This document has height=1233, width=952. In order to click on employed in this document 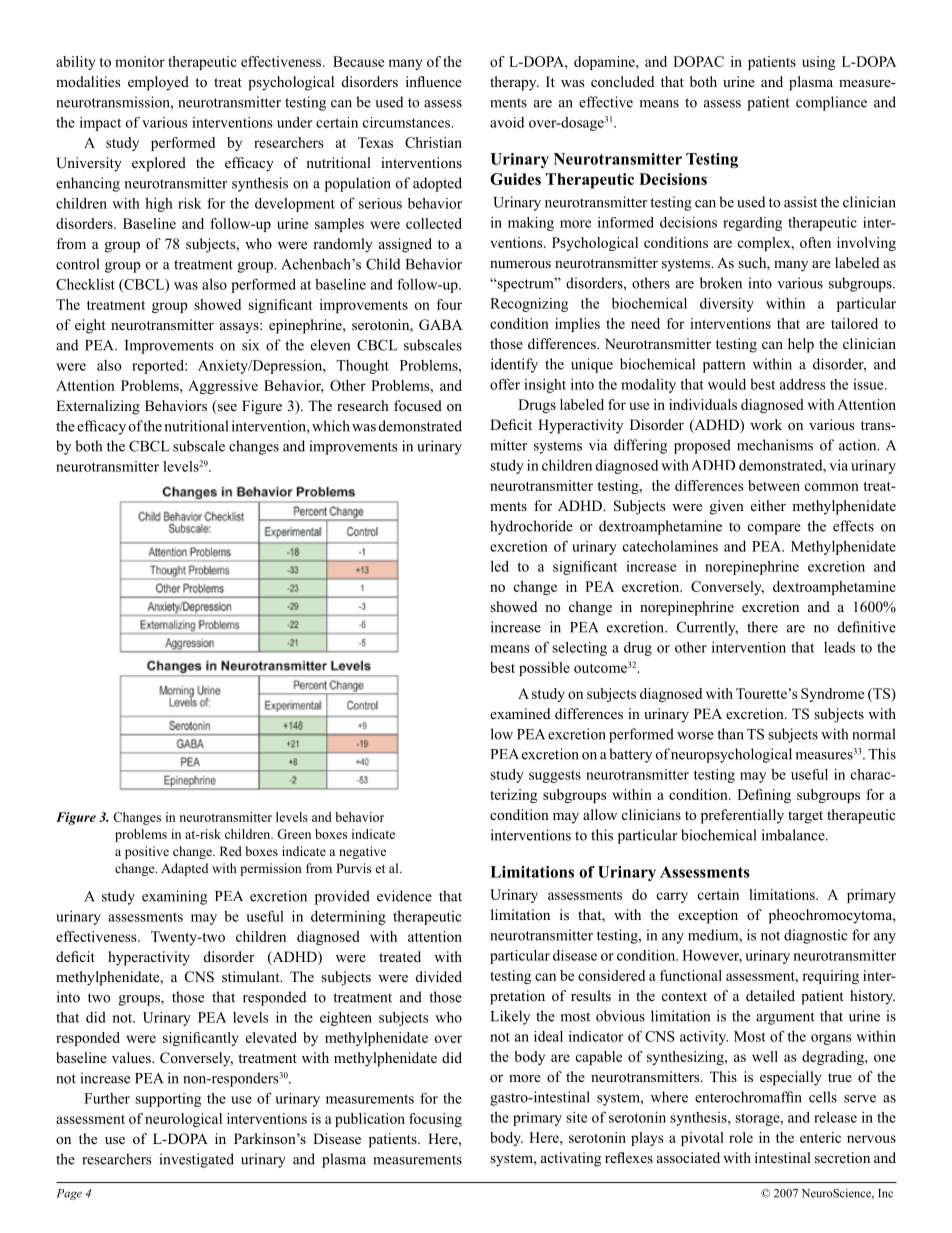, I will do `click(158, 83)`.
